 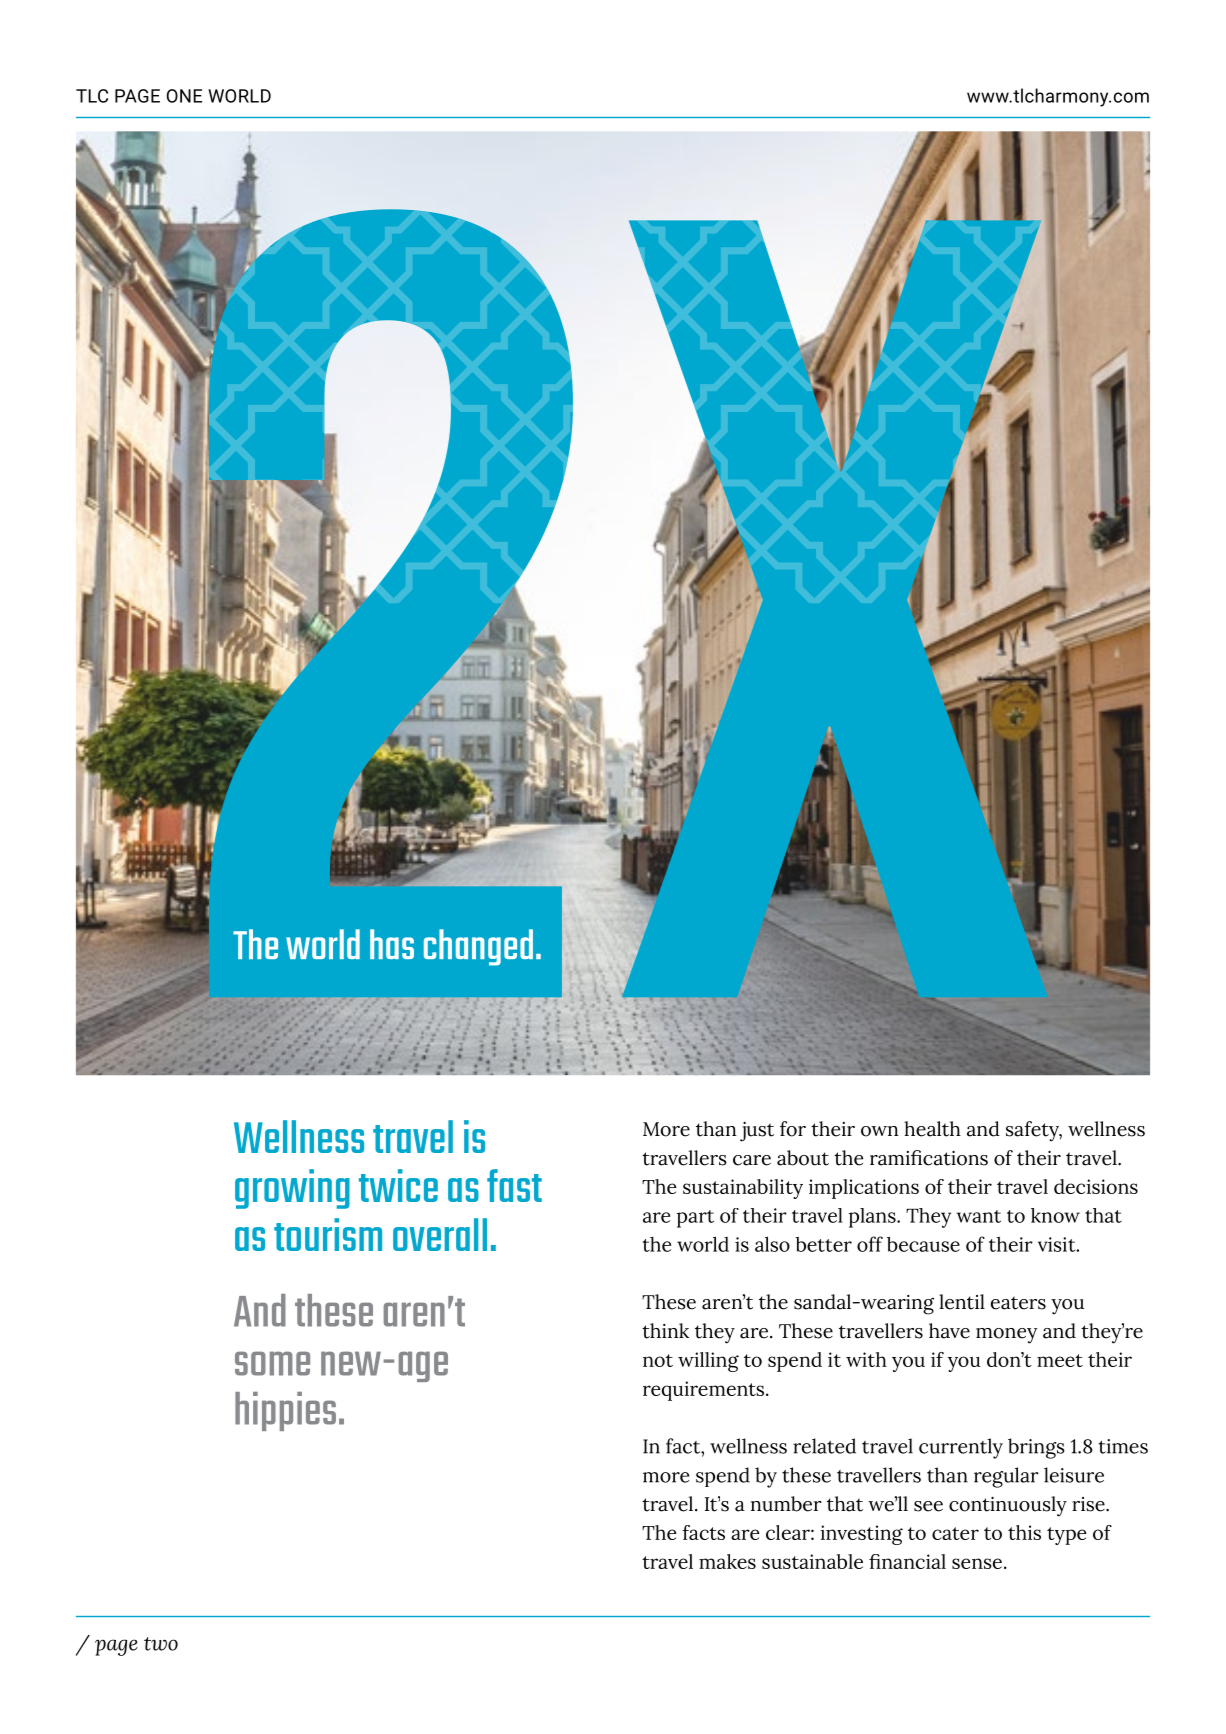 What do you see at coordinates (1018, 1303) in the page?
I see `eaters` at bounding box center [1018, 1303].
